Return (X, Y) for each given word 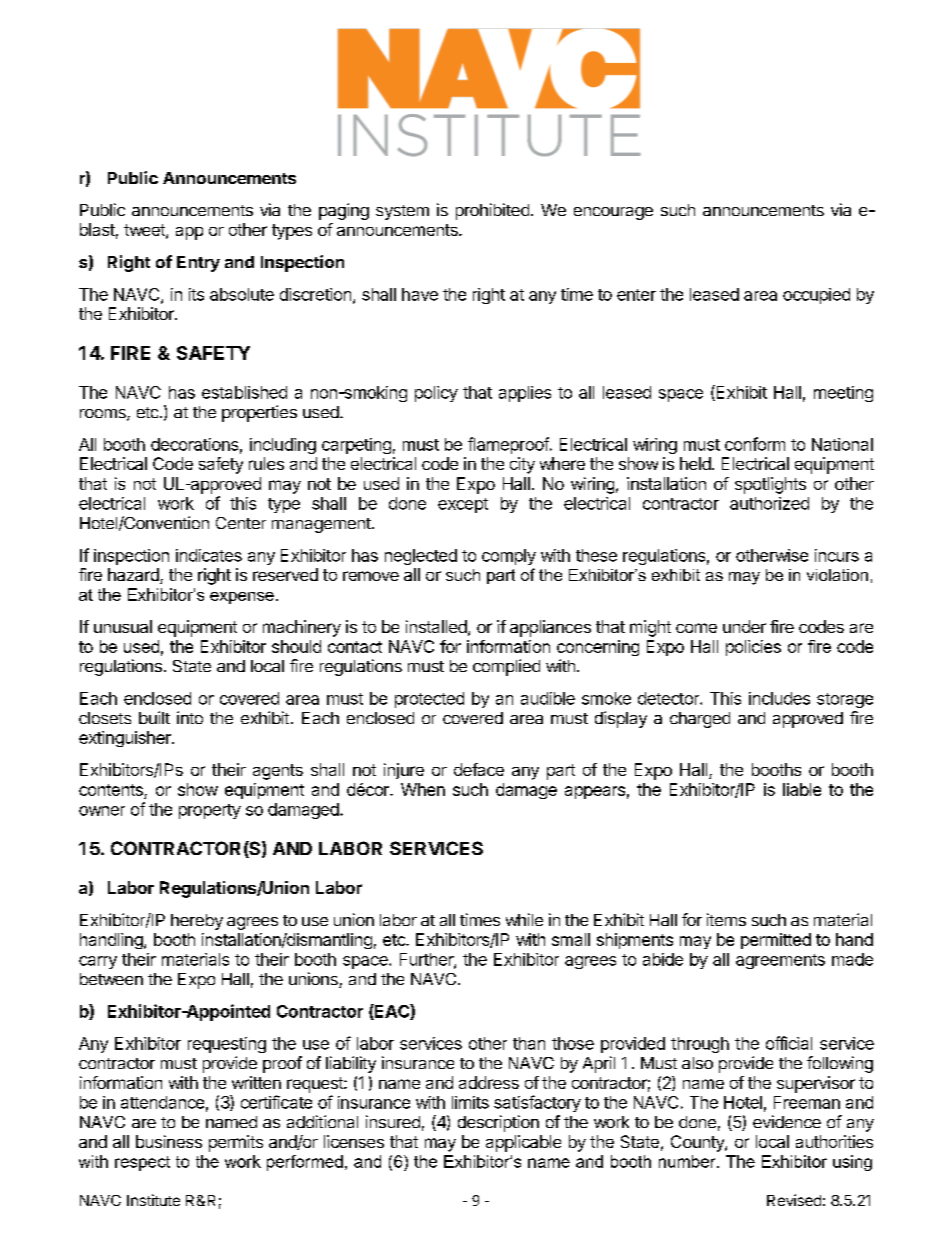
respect (142, 1163)
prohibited (492, 211)
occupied (816, 296)
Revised (794, 1200)
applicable (523, 1143)
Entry (198, 264)
